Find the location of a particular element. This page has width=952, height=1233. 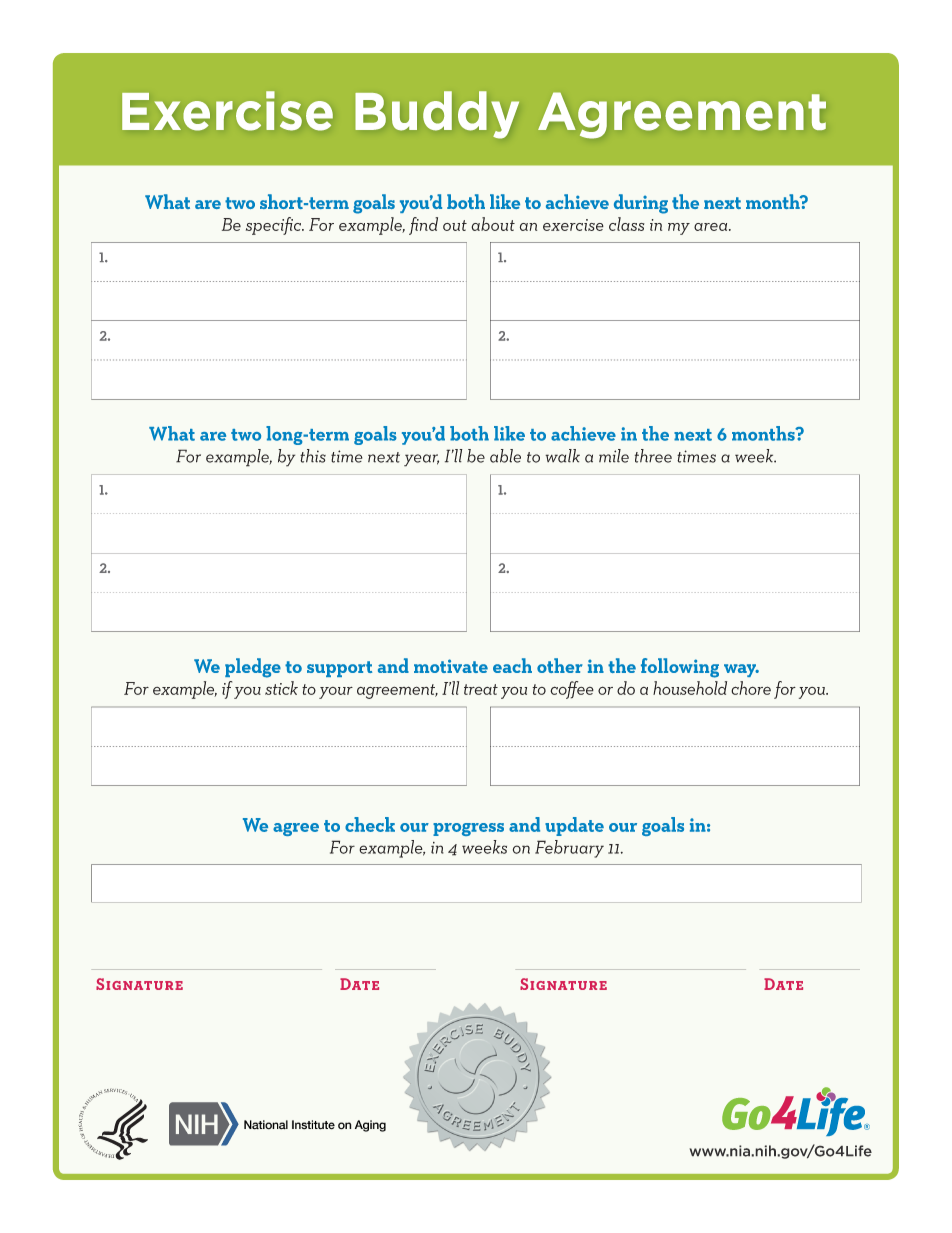

specific is located at coordinates (275, 226).
